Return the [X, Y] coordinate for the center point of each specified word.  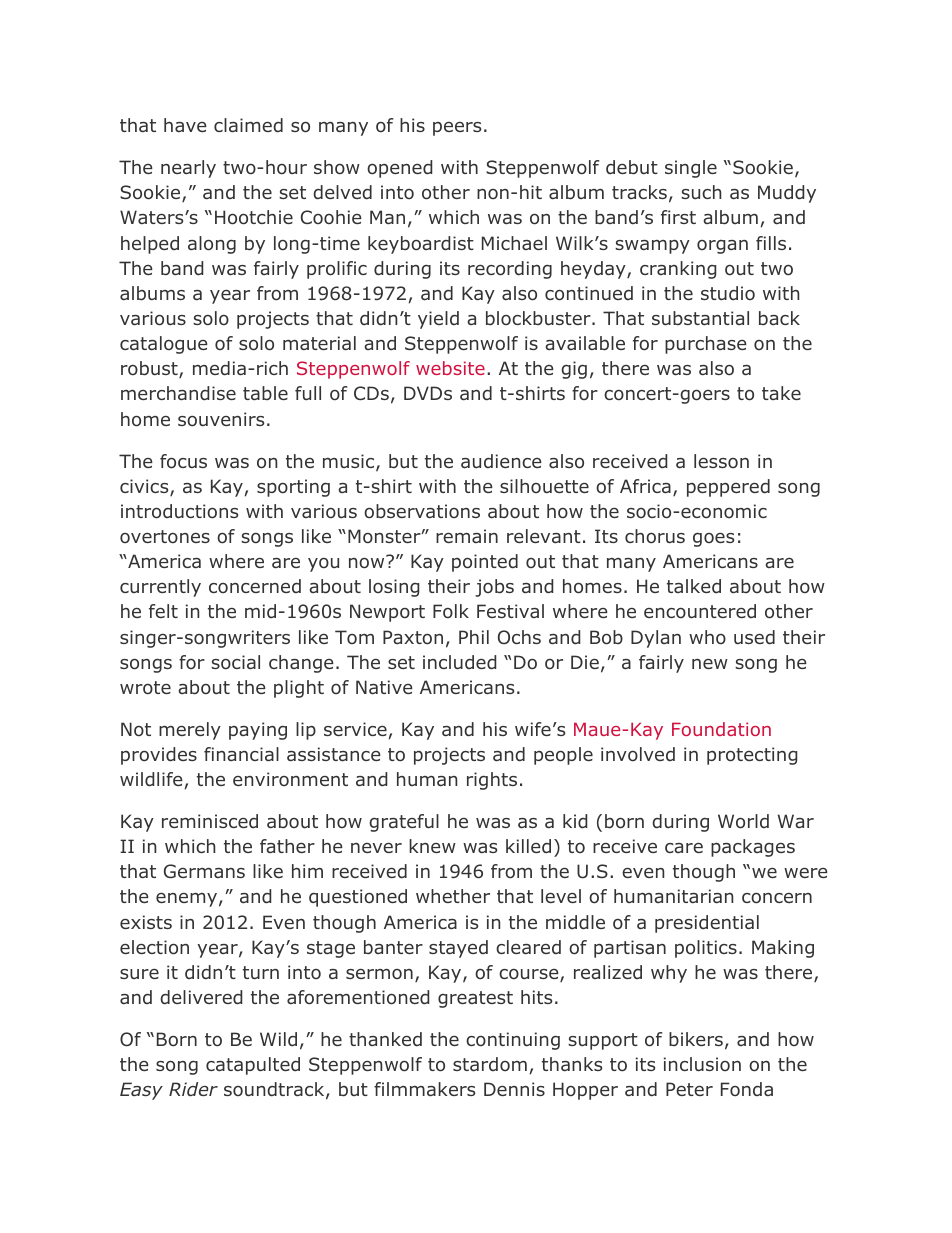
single [691, 169]
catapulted [253, 1066]
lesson [721, 461]
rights [492, 781]
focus [183, 461]
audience [501, 461]
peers [457, 129]
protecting [752, 756]
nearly [188, 169]
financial [241, 754]
